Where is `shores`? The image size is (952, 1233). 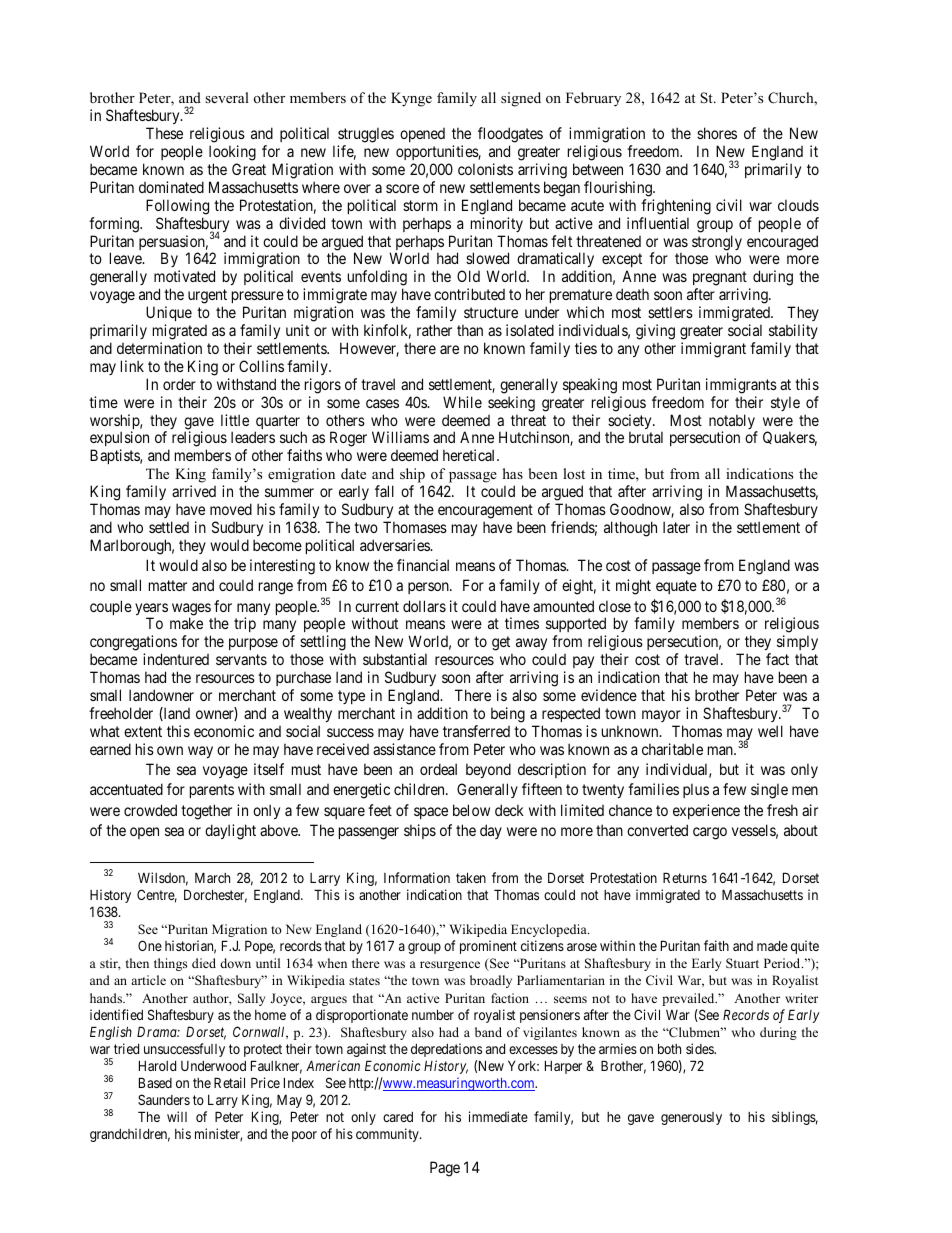
shores is located at coordinates (717, 133).
